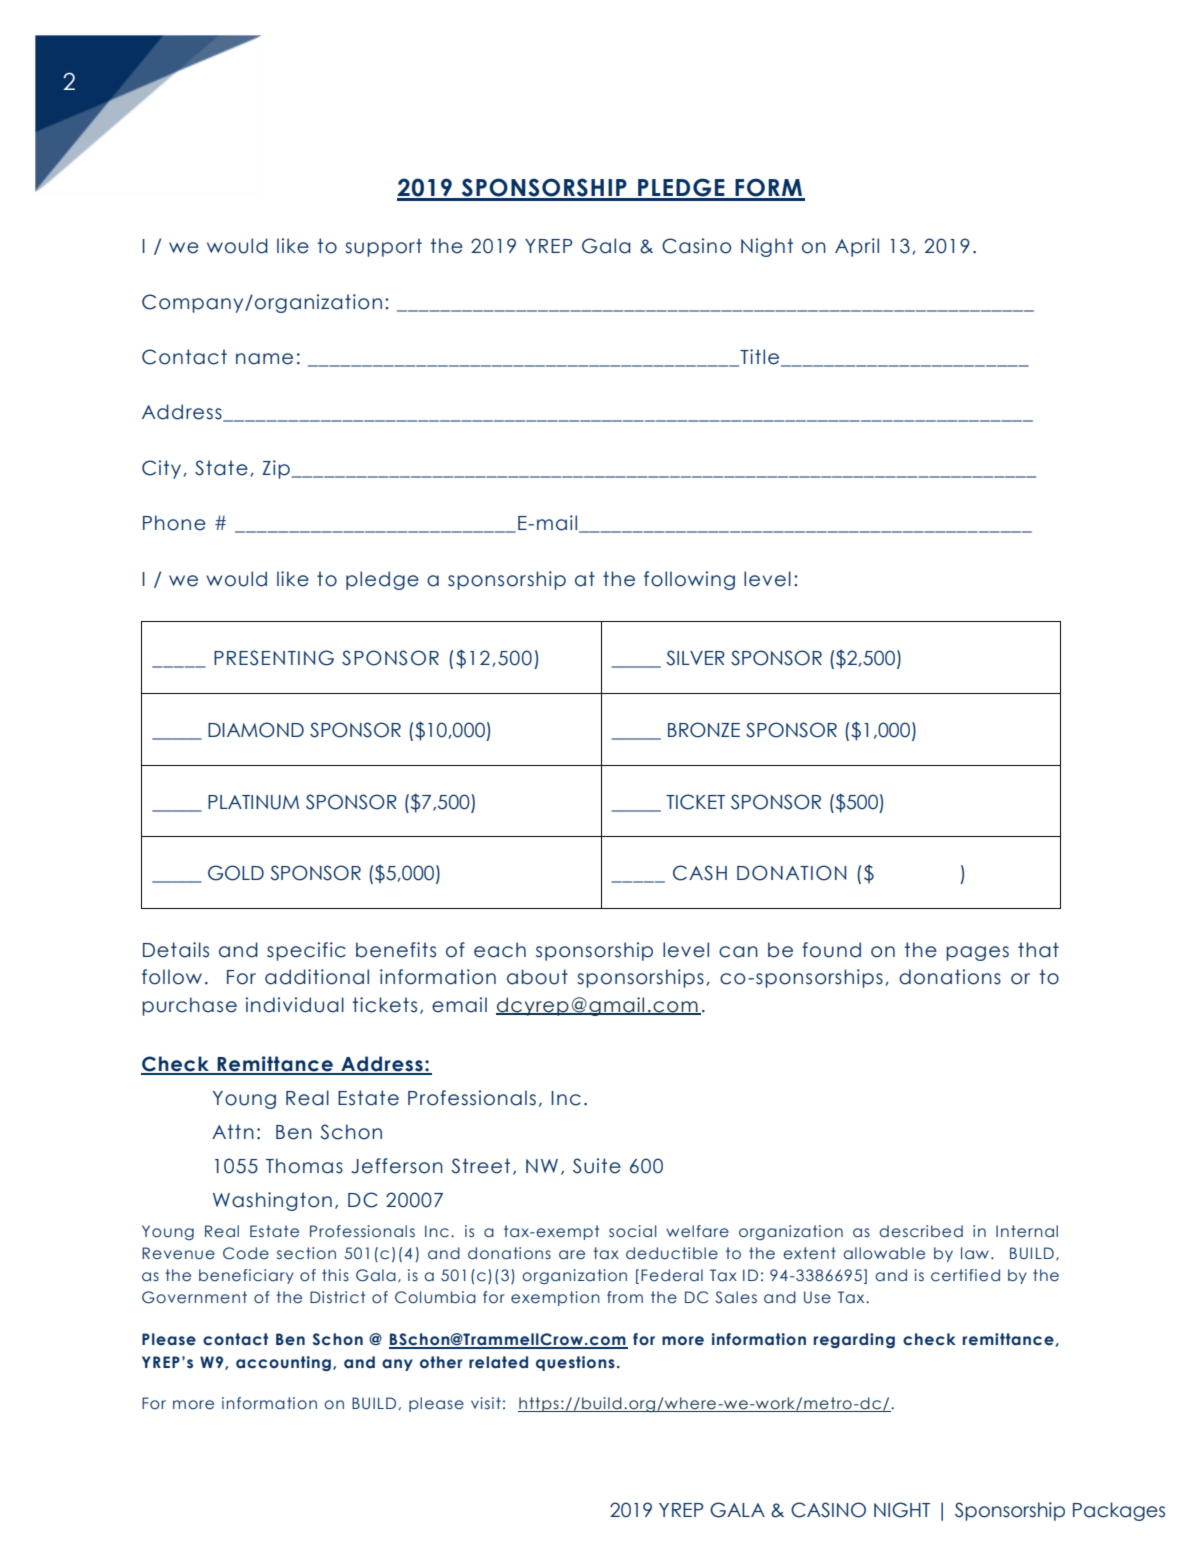  What do you see at coordinates (383, 247) in the document?
I see `support` at bounding box center [383, 247].
